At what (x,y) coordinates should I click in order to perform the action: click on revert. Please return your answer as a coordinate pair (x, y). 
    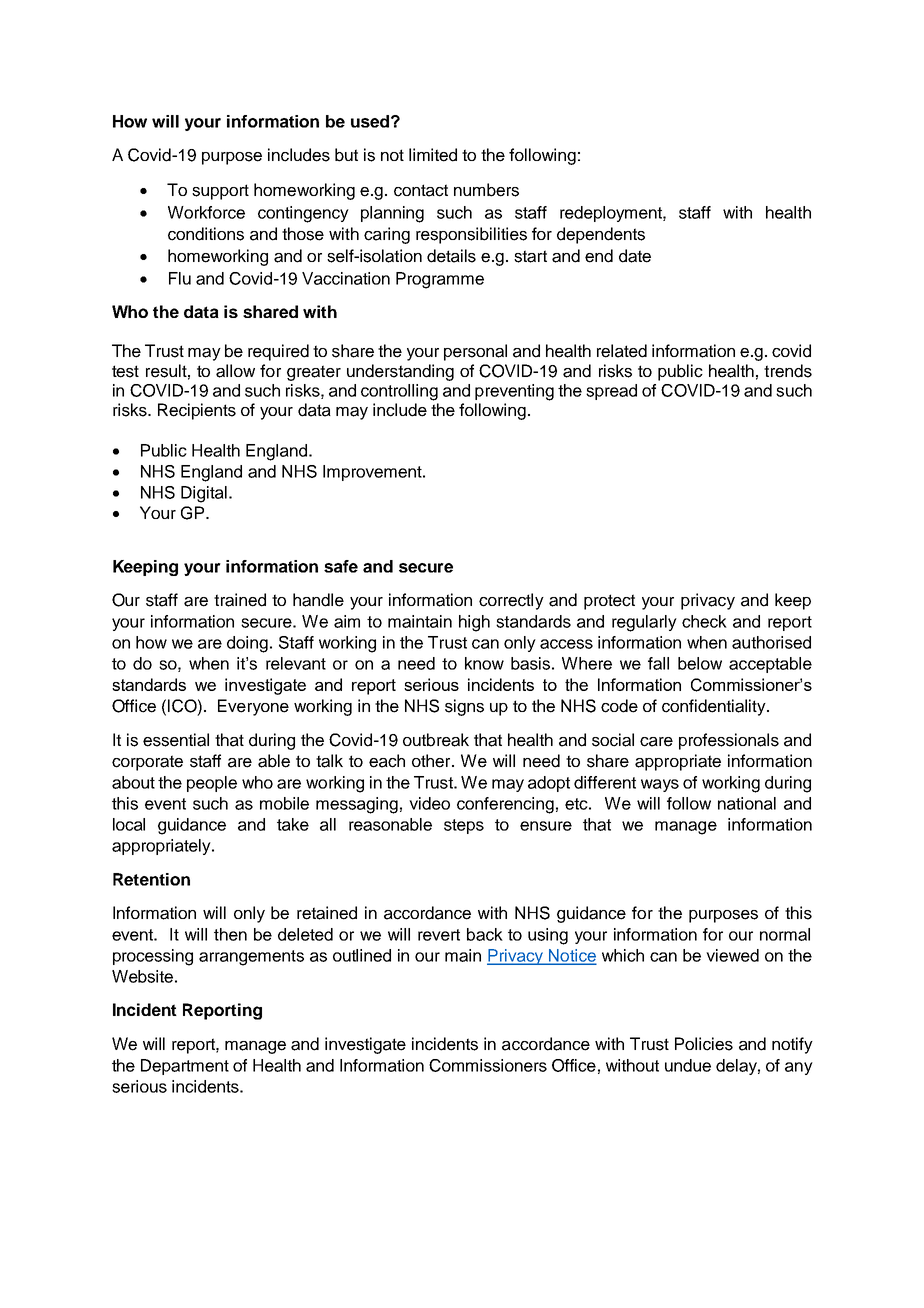
    Looking at the image, I should click on (439, 935).
